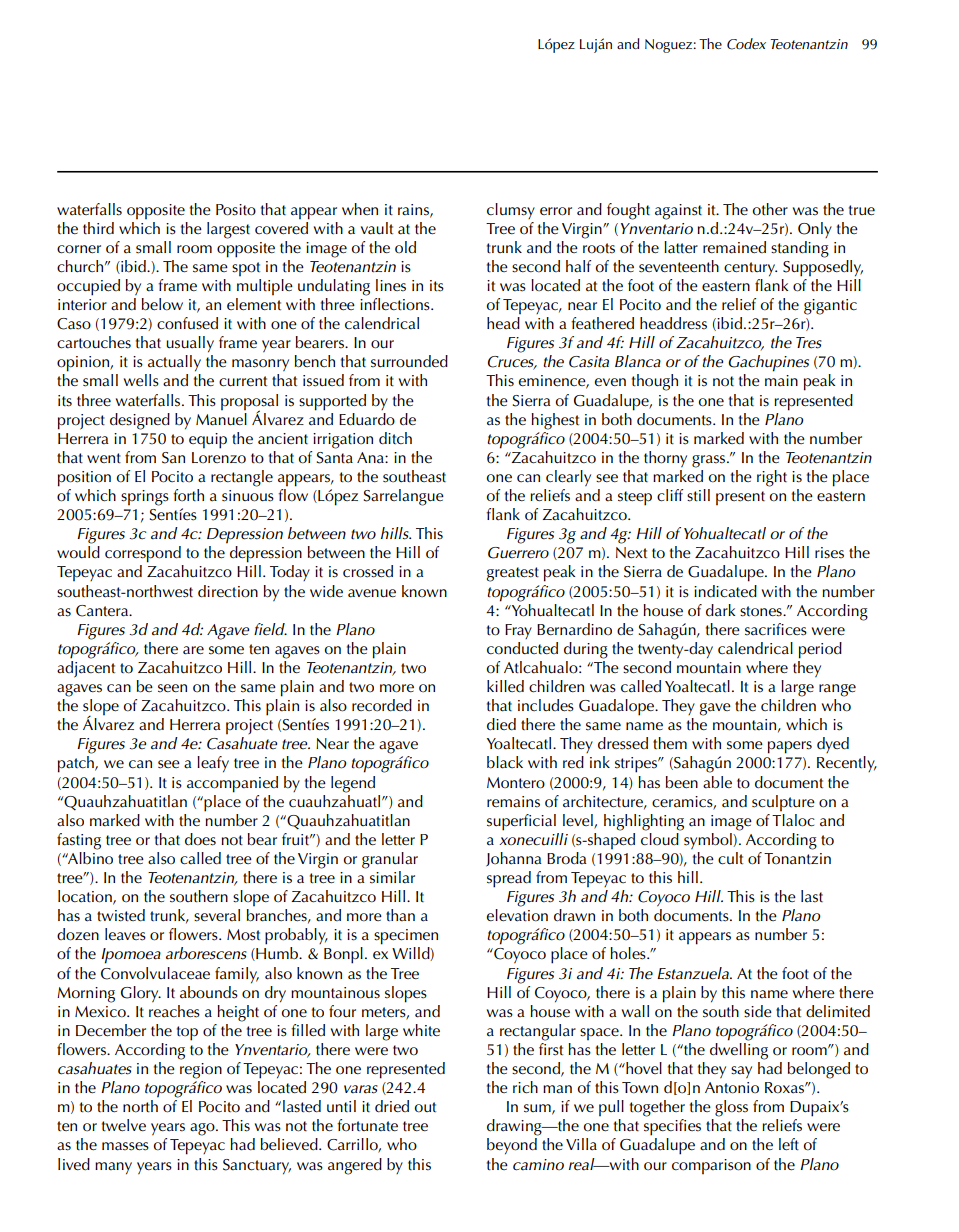 The image size is (959, 1232). Describe the element at coordinates (762, 611) in the screenshot. I see `stones` at that location.
